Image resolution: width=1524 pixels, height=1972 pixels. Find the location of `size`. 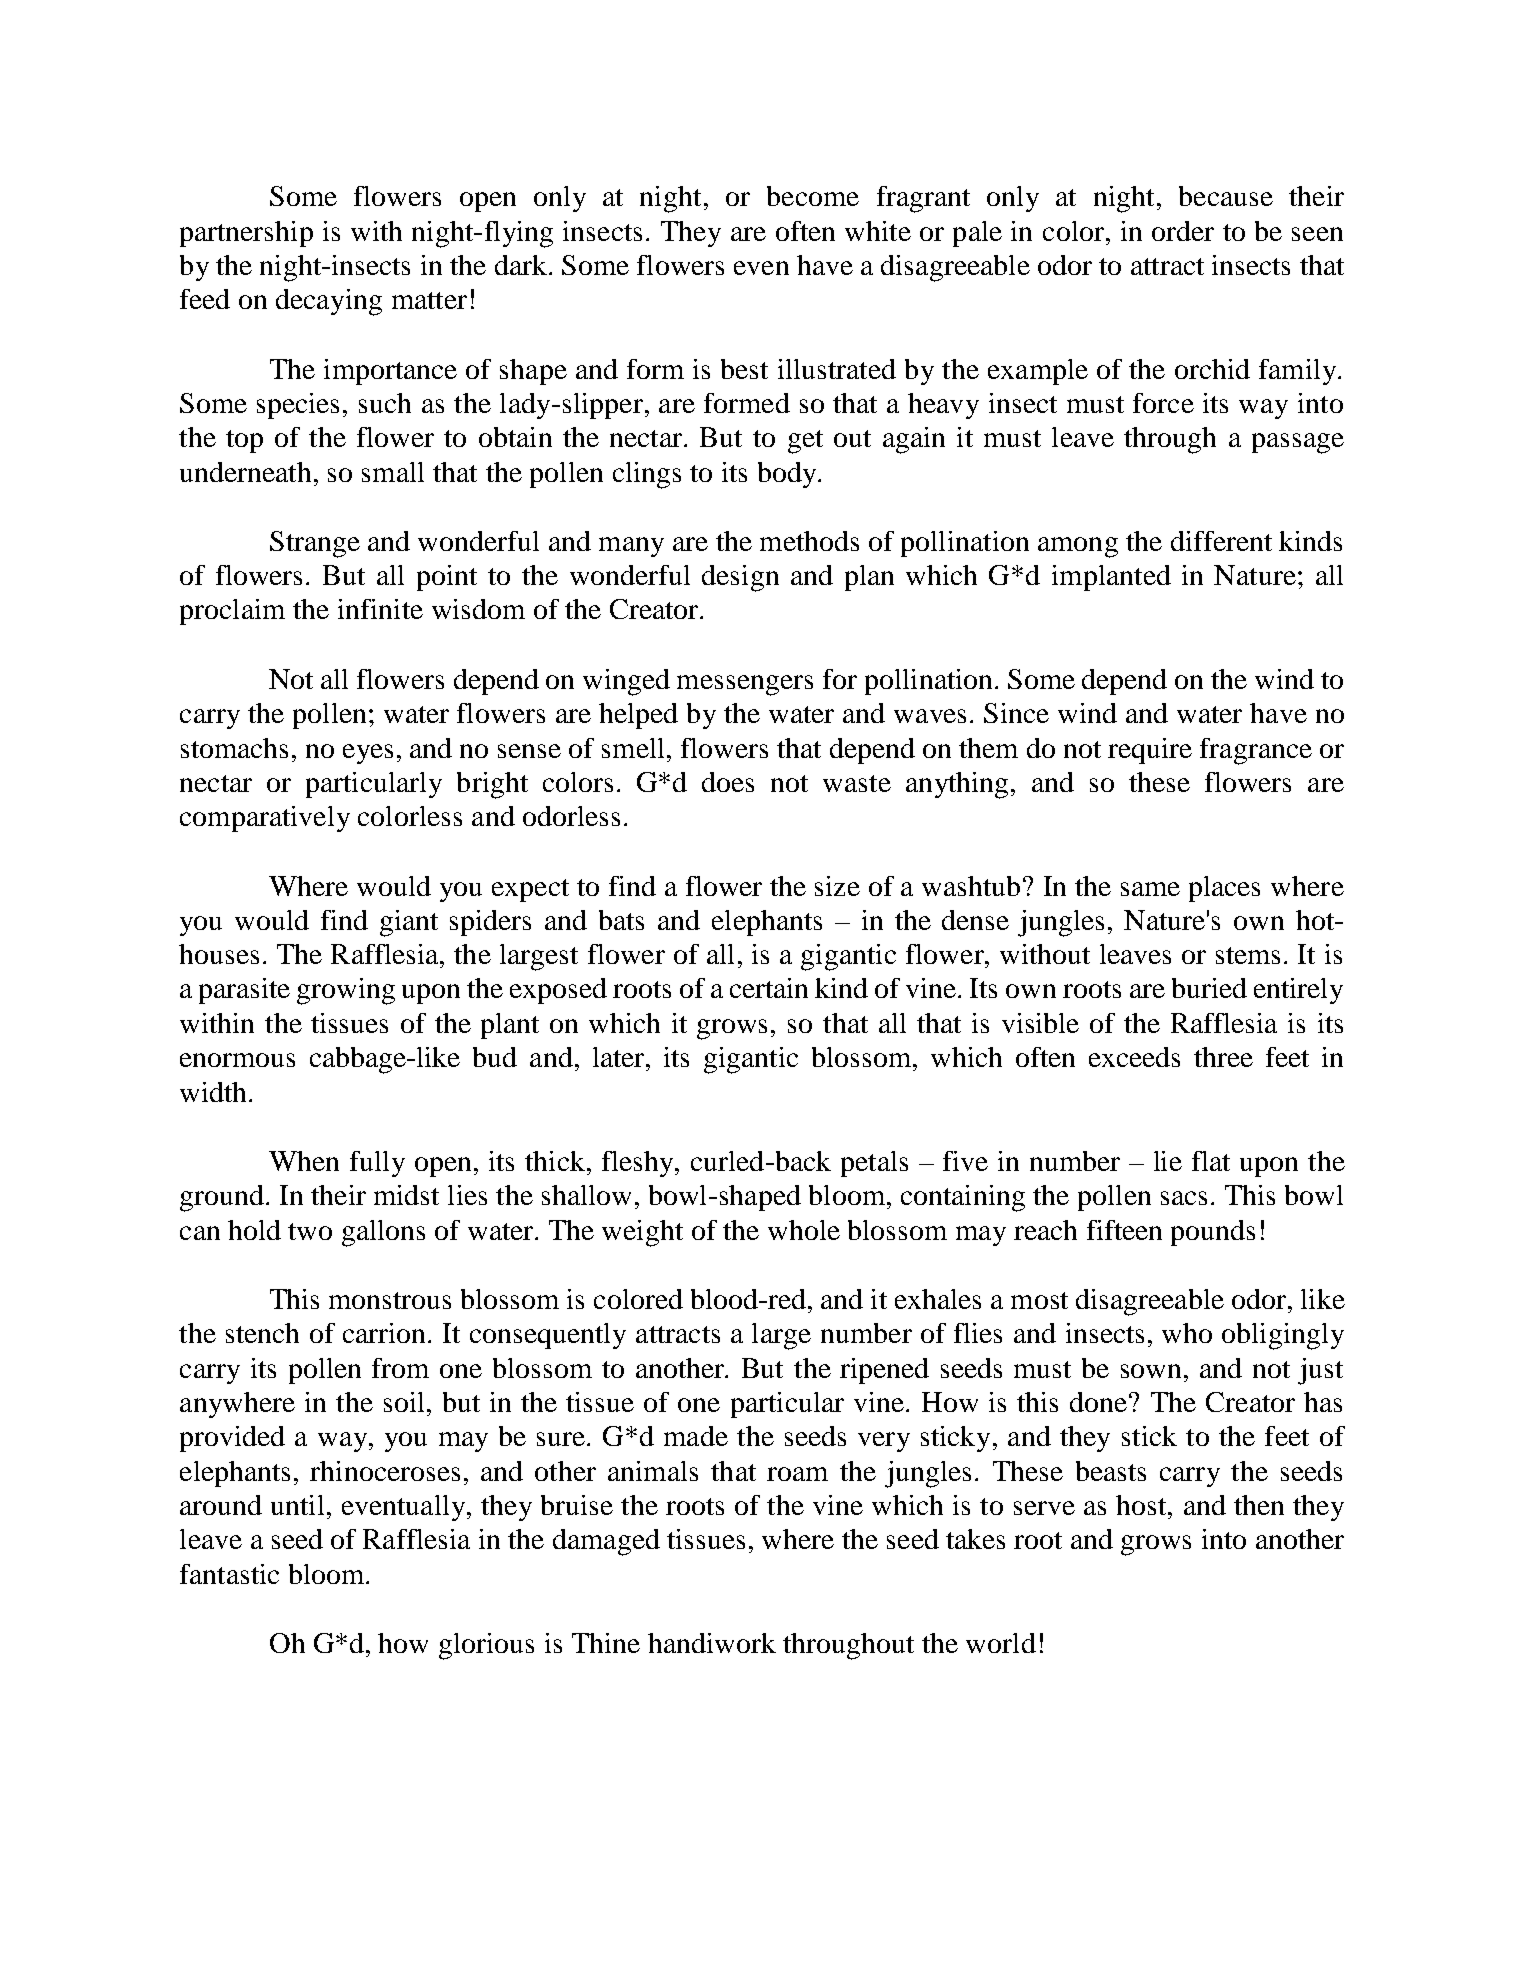

size is located at coordinates (837, 886).
